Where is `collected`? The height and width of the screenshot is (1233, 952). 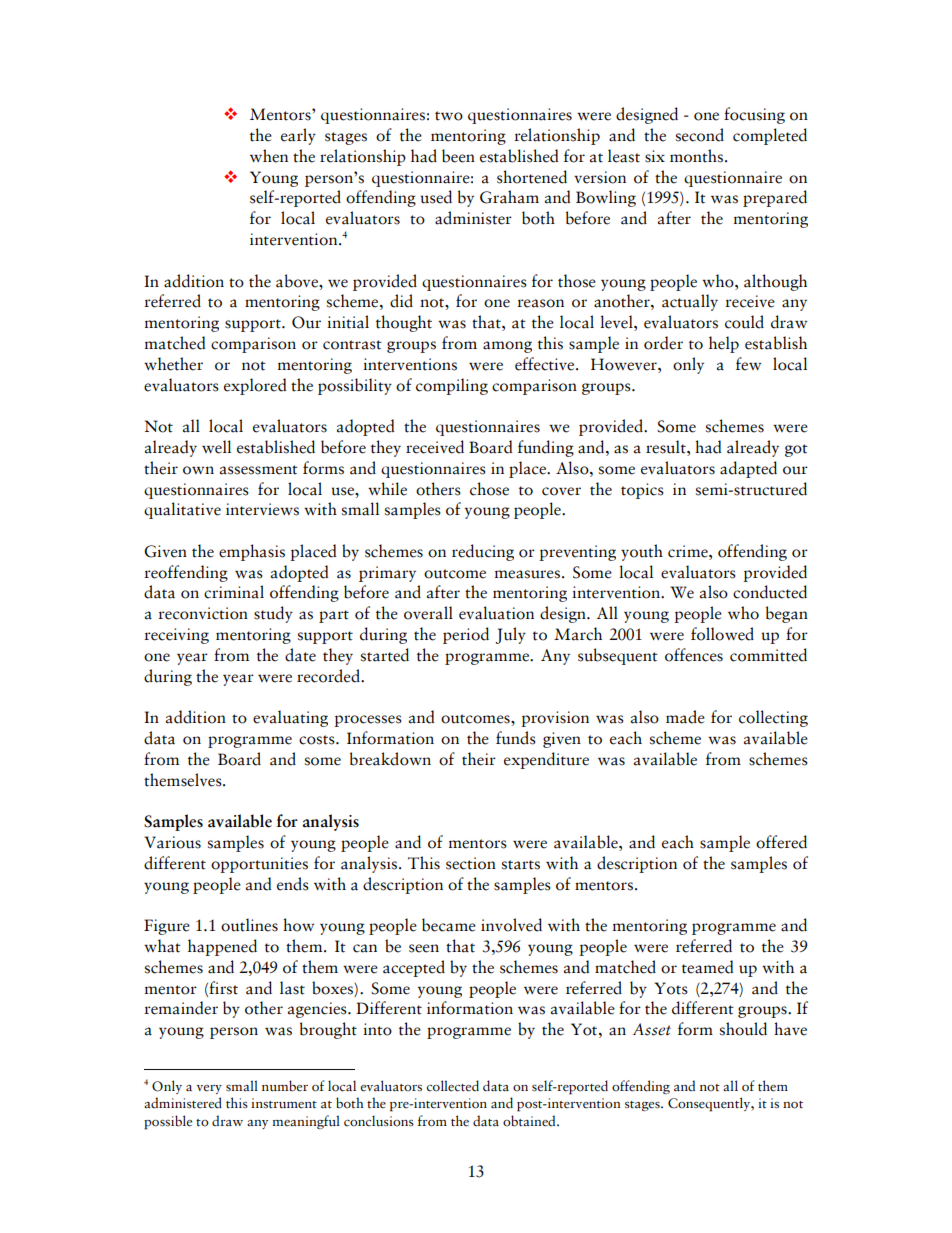 collected is located at coordinates (453, 1086).
